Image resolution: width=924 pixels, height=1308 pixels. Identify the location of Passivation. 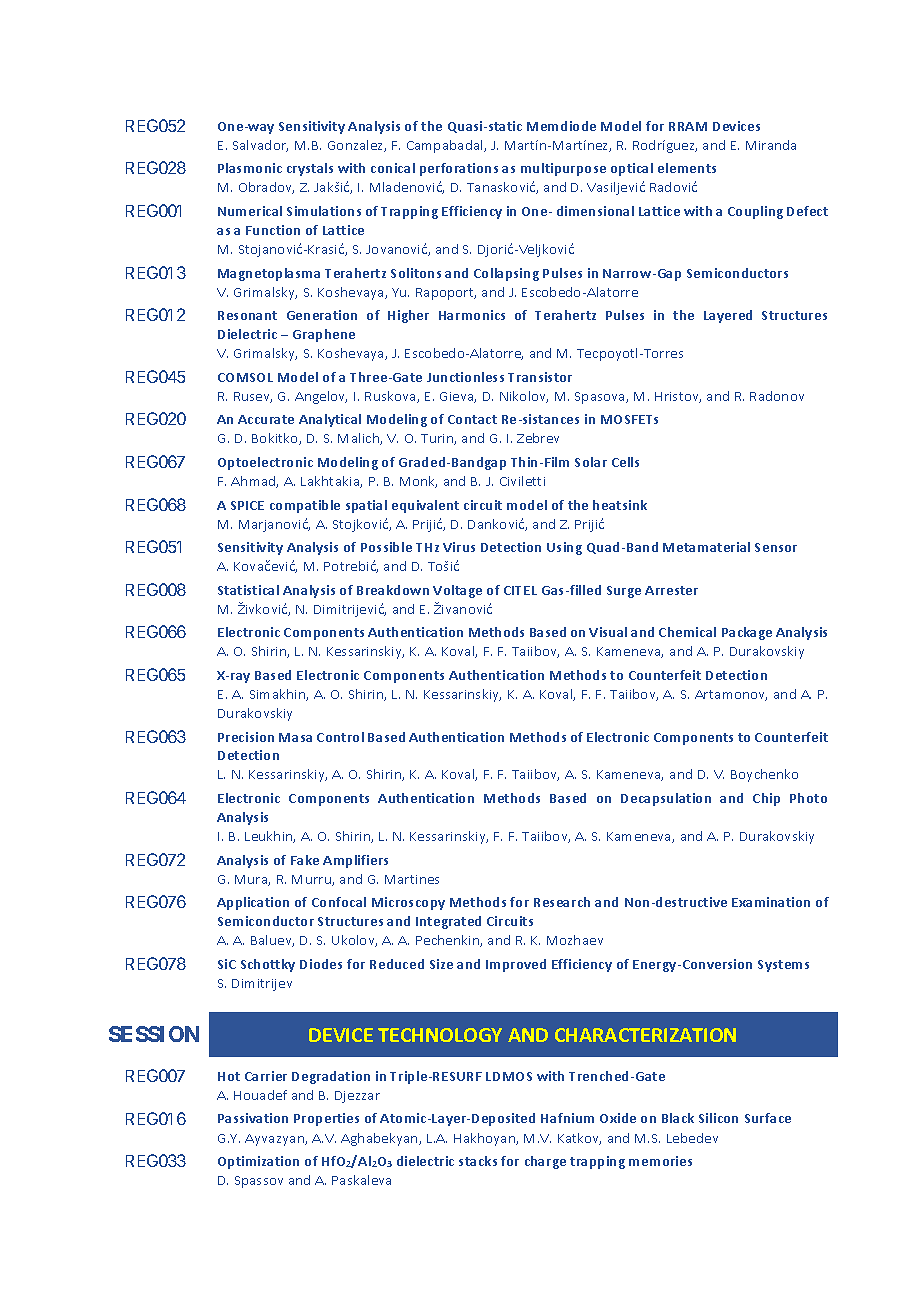
(253, 1118).
